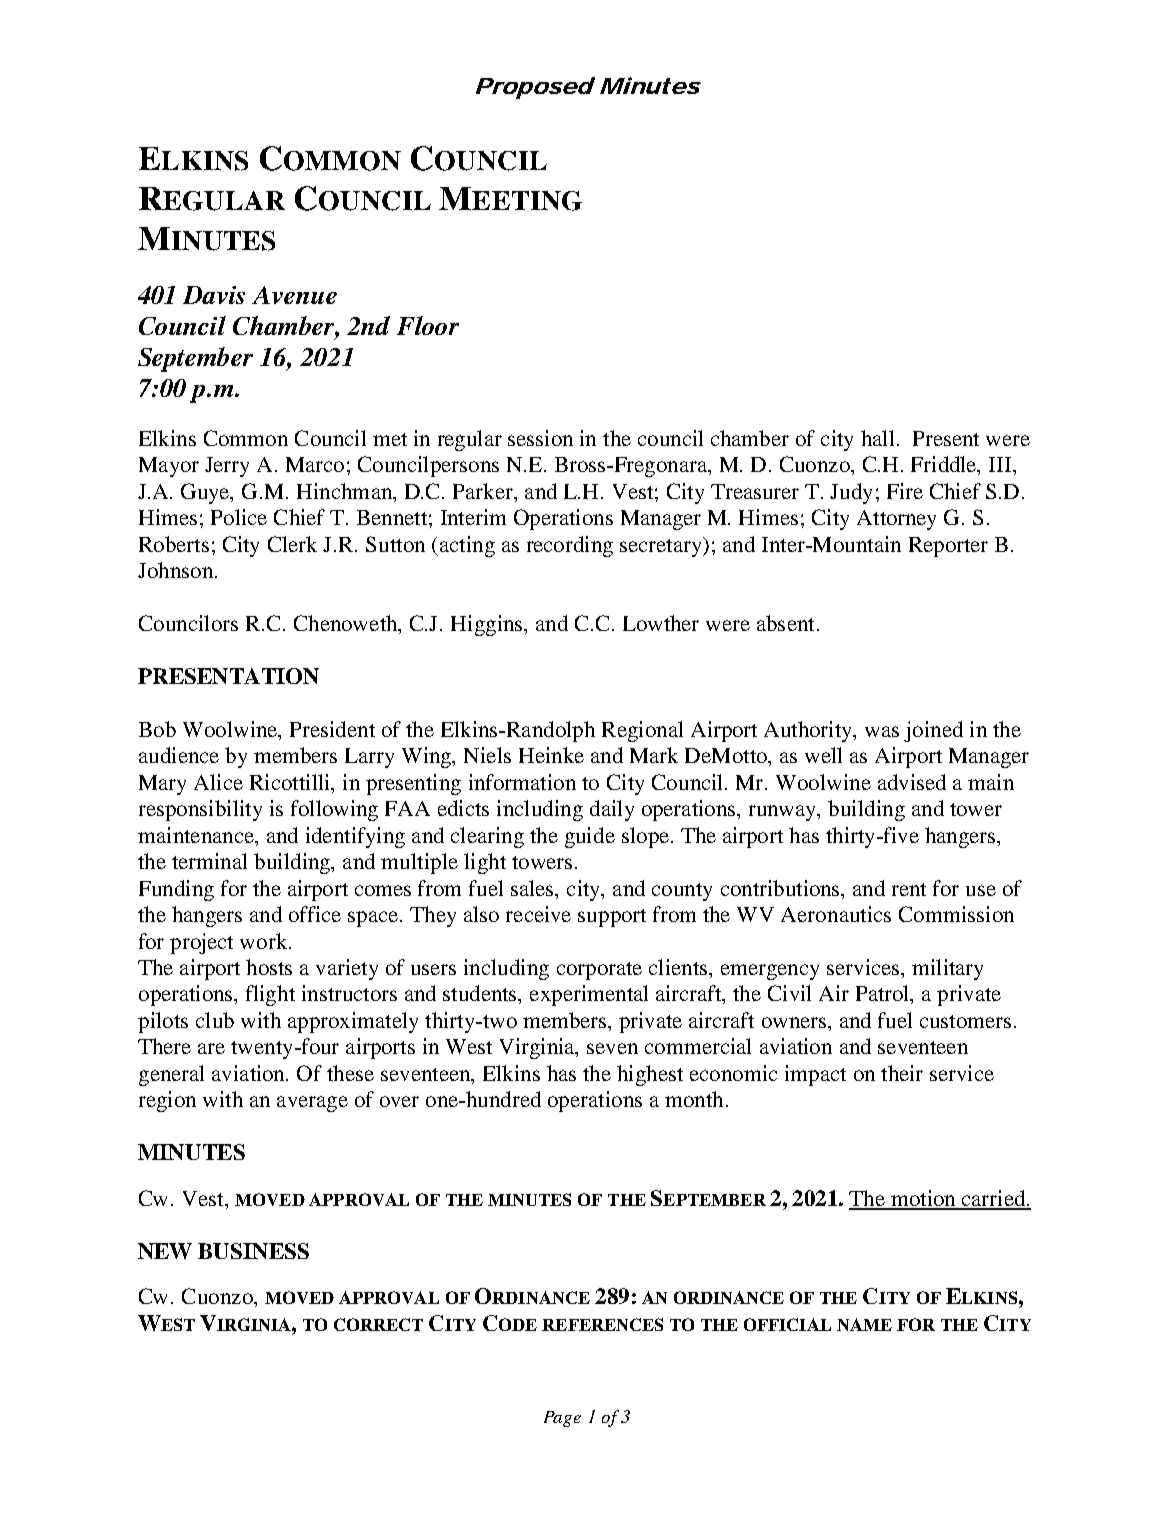  I want to click on Clerk, so click(292, 544).
